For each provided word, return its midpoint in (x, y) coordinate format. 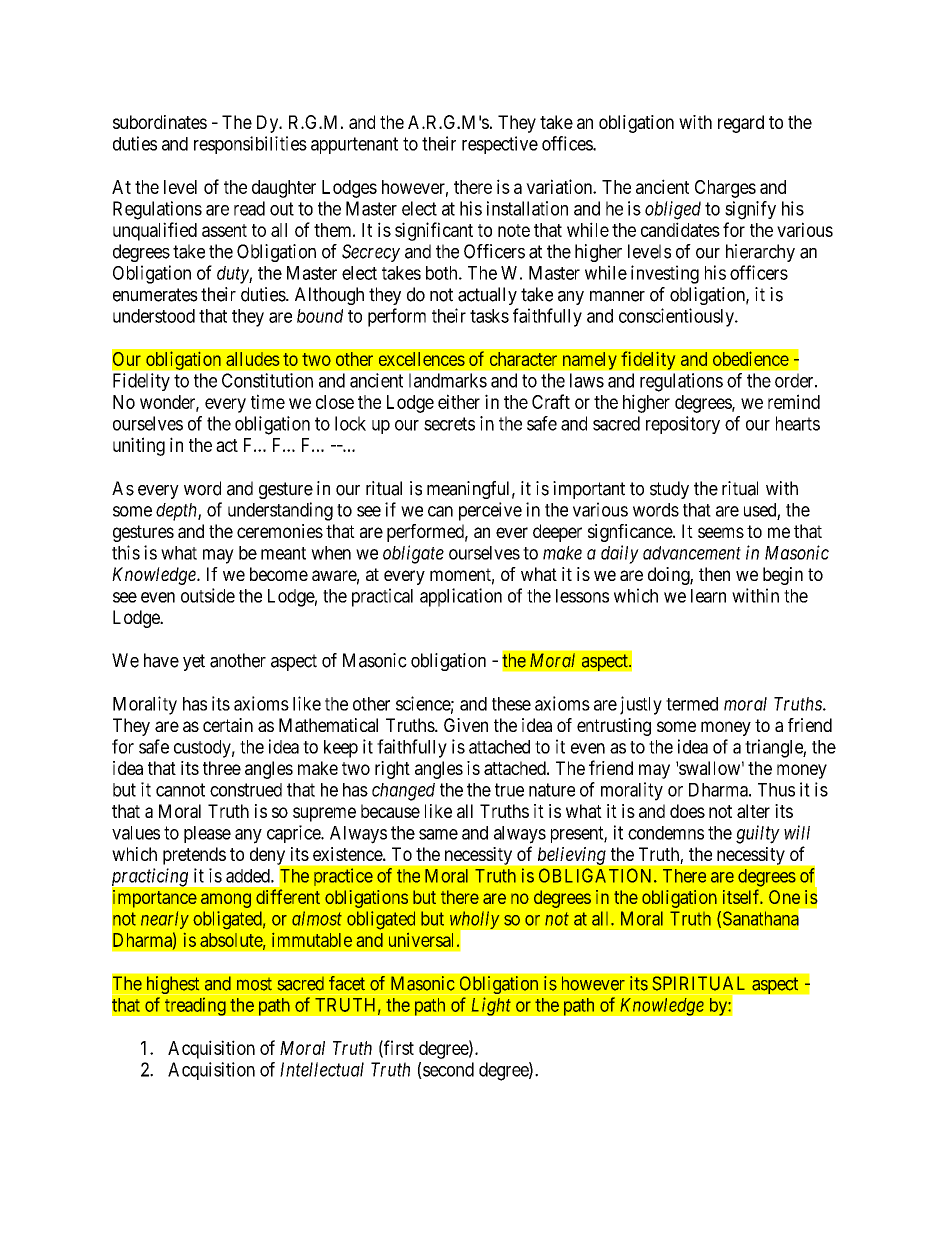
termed (692, 704)
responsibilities (250, 145)
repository (683, 425)
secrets (449, 424)
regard (741, 124)
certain (228, 725)
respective (500, 145)
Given (466, 725)
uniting (139, 446)
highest (173, 985)
